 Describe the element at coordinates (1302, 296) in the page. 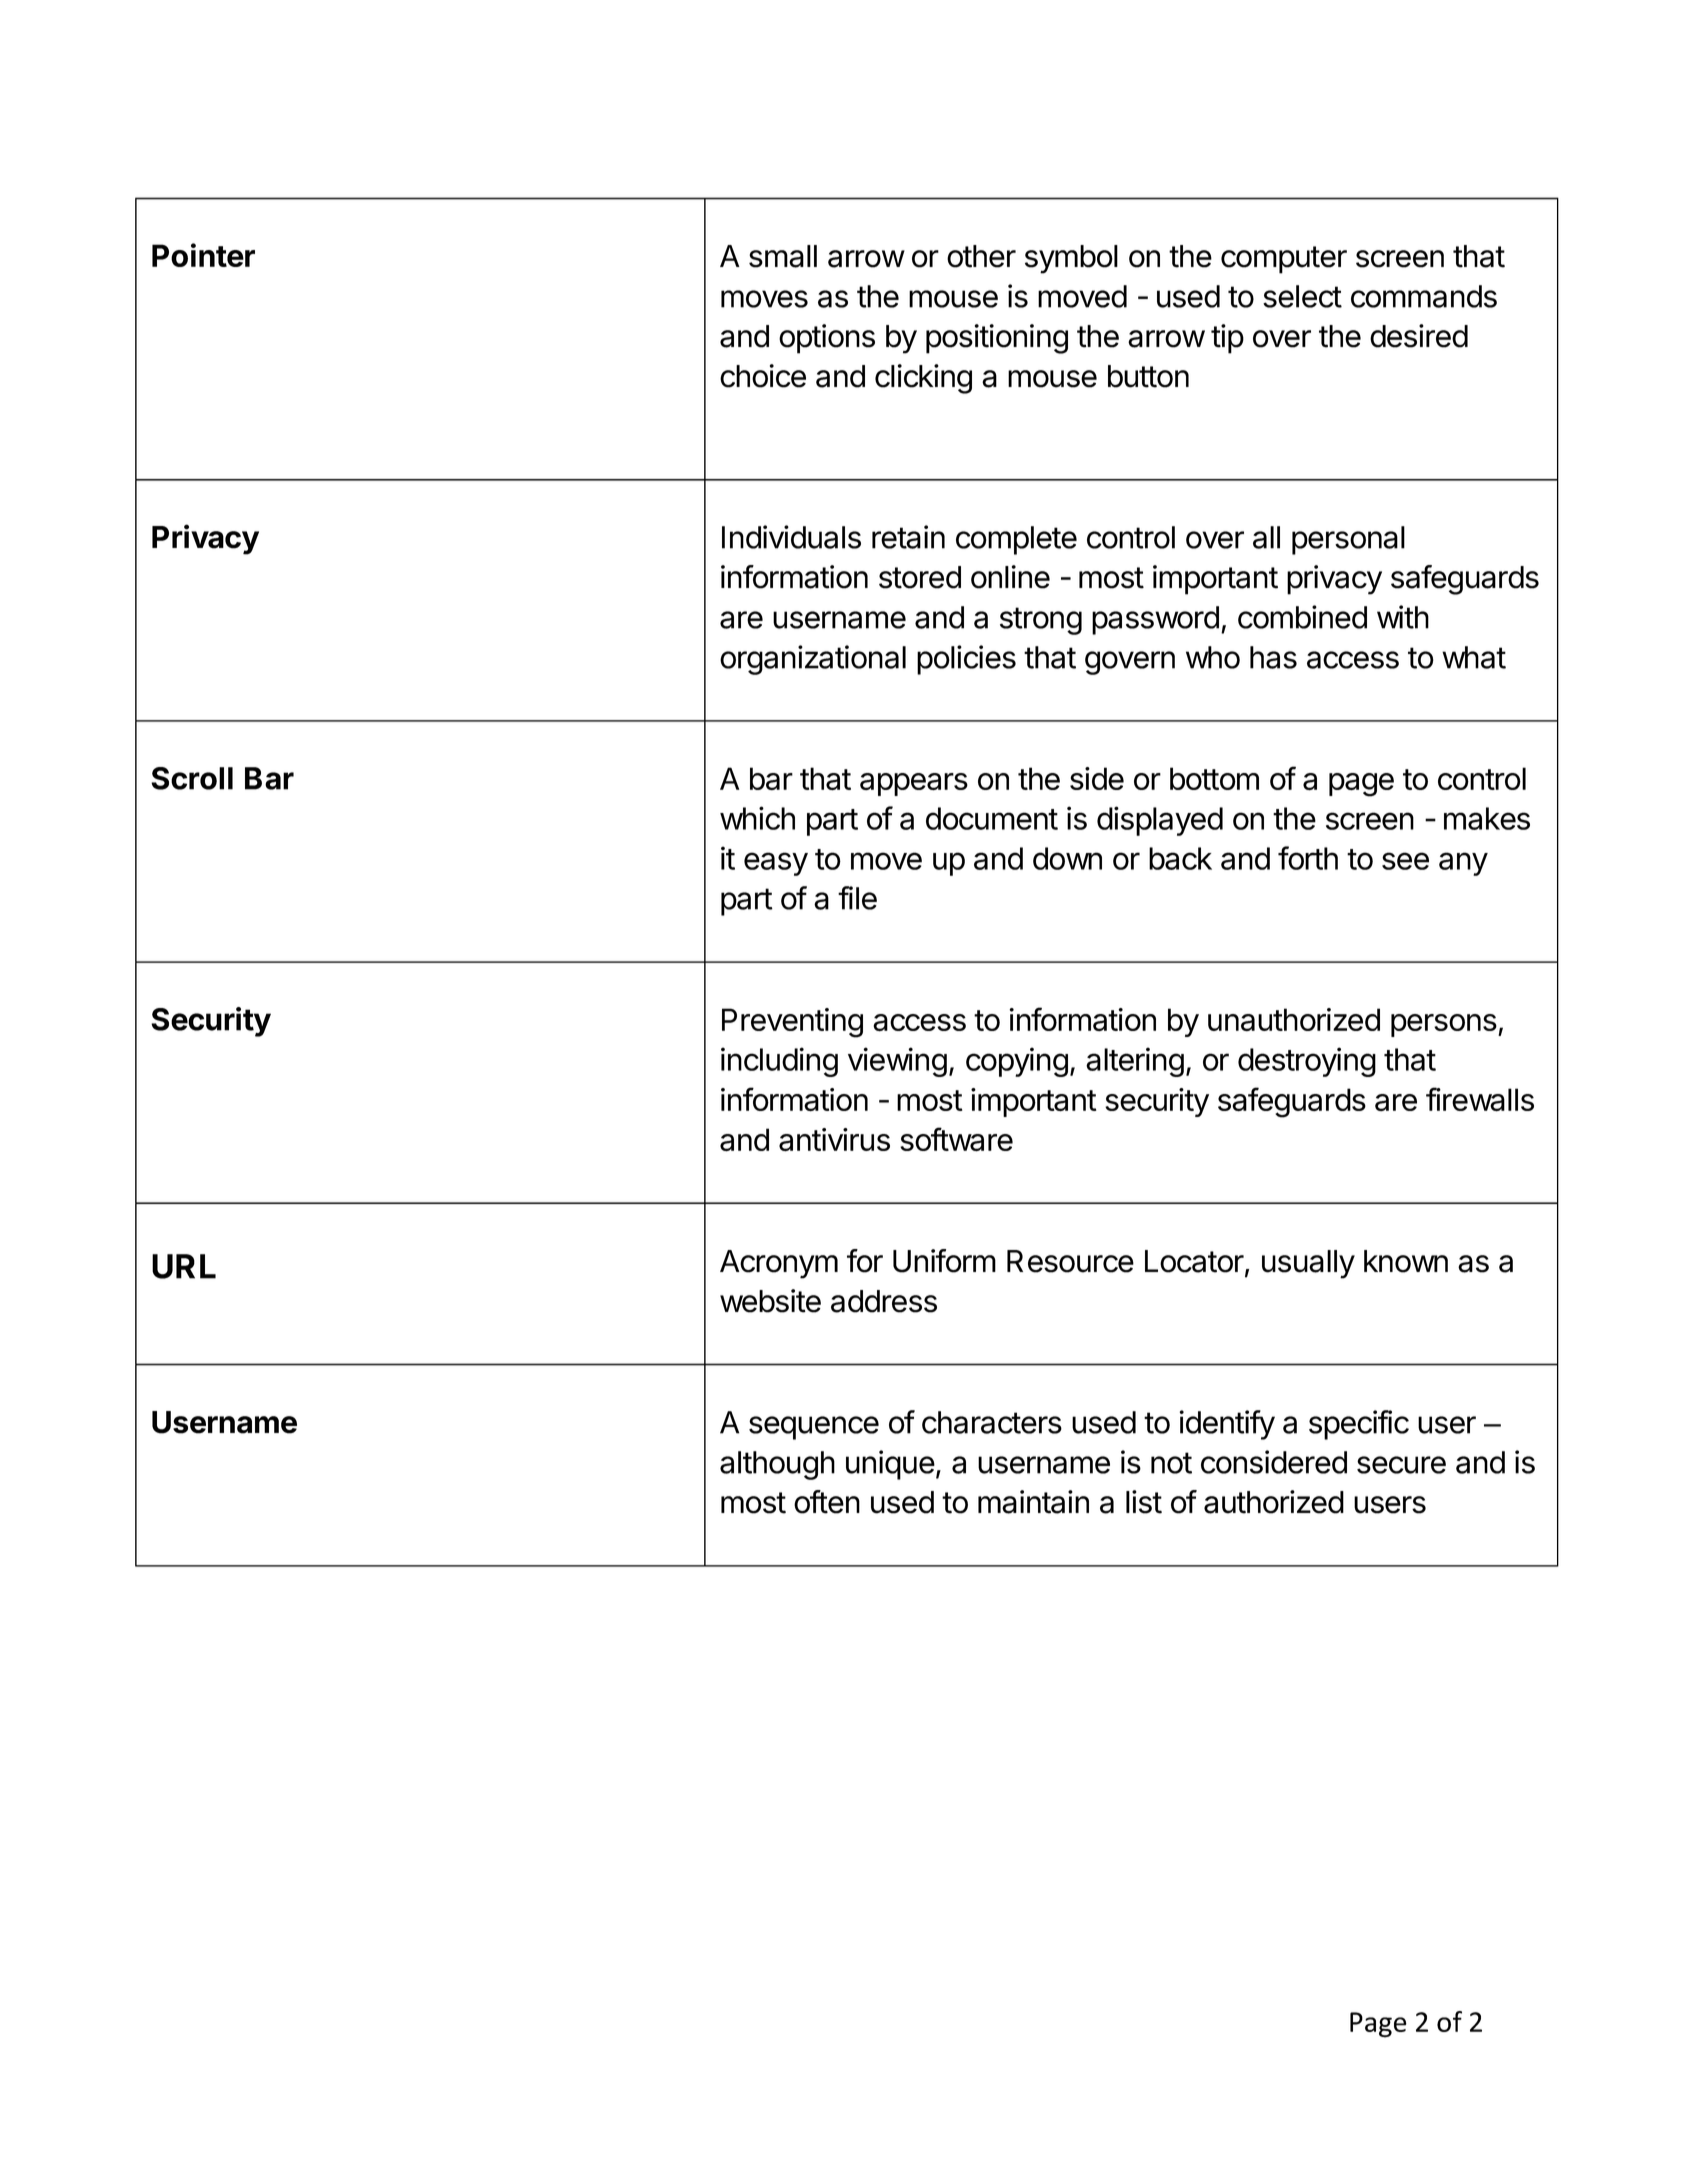

I see `select` at that location.
